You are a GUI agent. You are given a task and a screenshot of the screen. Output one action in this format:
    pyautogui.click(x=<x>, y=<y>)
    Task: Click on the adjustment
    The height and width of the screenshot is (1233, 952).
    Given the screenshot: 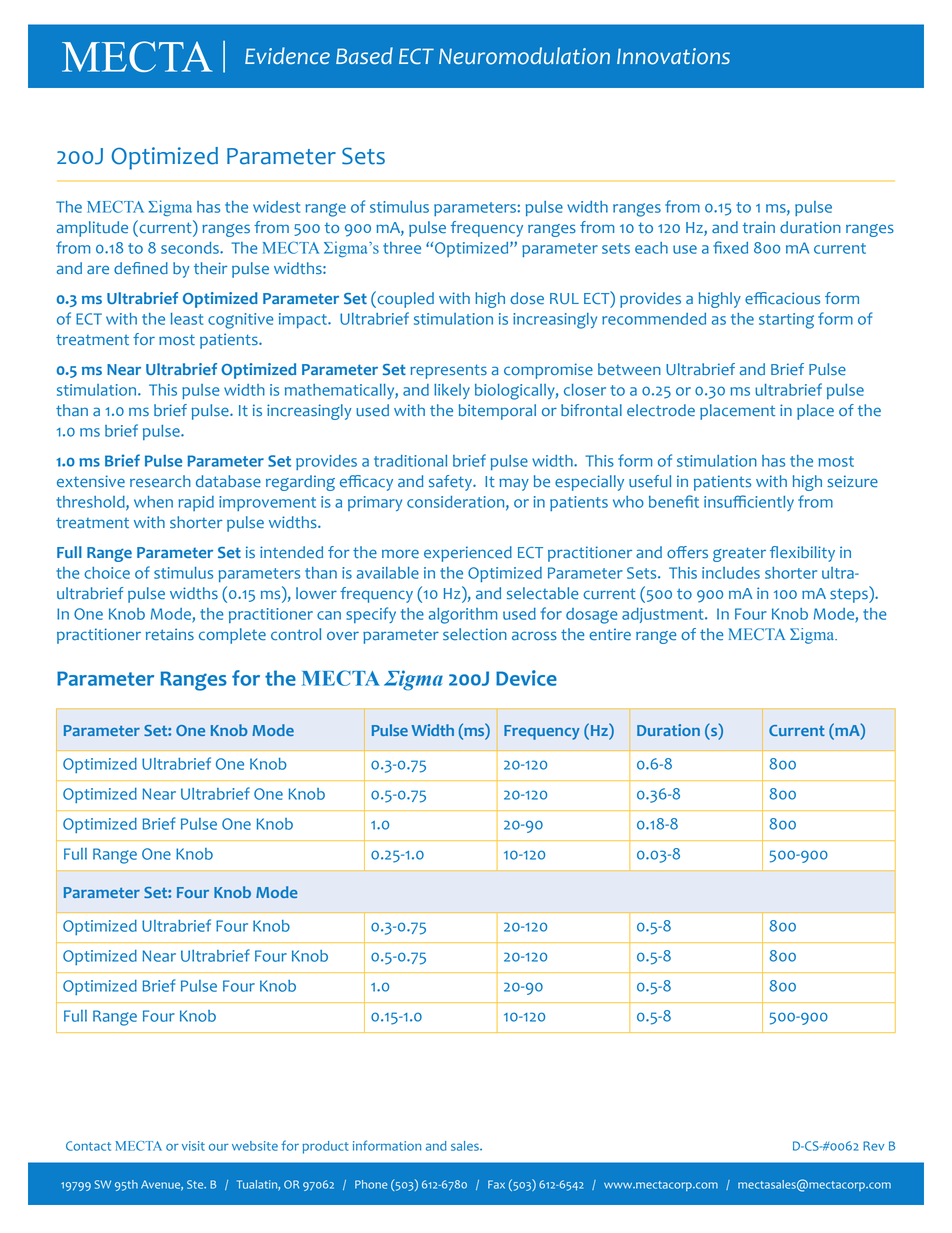 What is the action you would take?
    pyautogui.click(x=664, y=615)
